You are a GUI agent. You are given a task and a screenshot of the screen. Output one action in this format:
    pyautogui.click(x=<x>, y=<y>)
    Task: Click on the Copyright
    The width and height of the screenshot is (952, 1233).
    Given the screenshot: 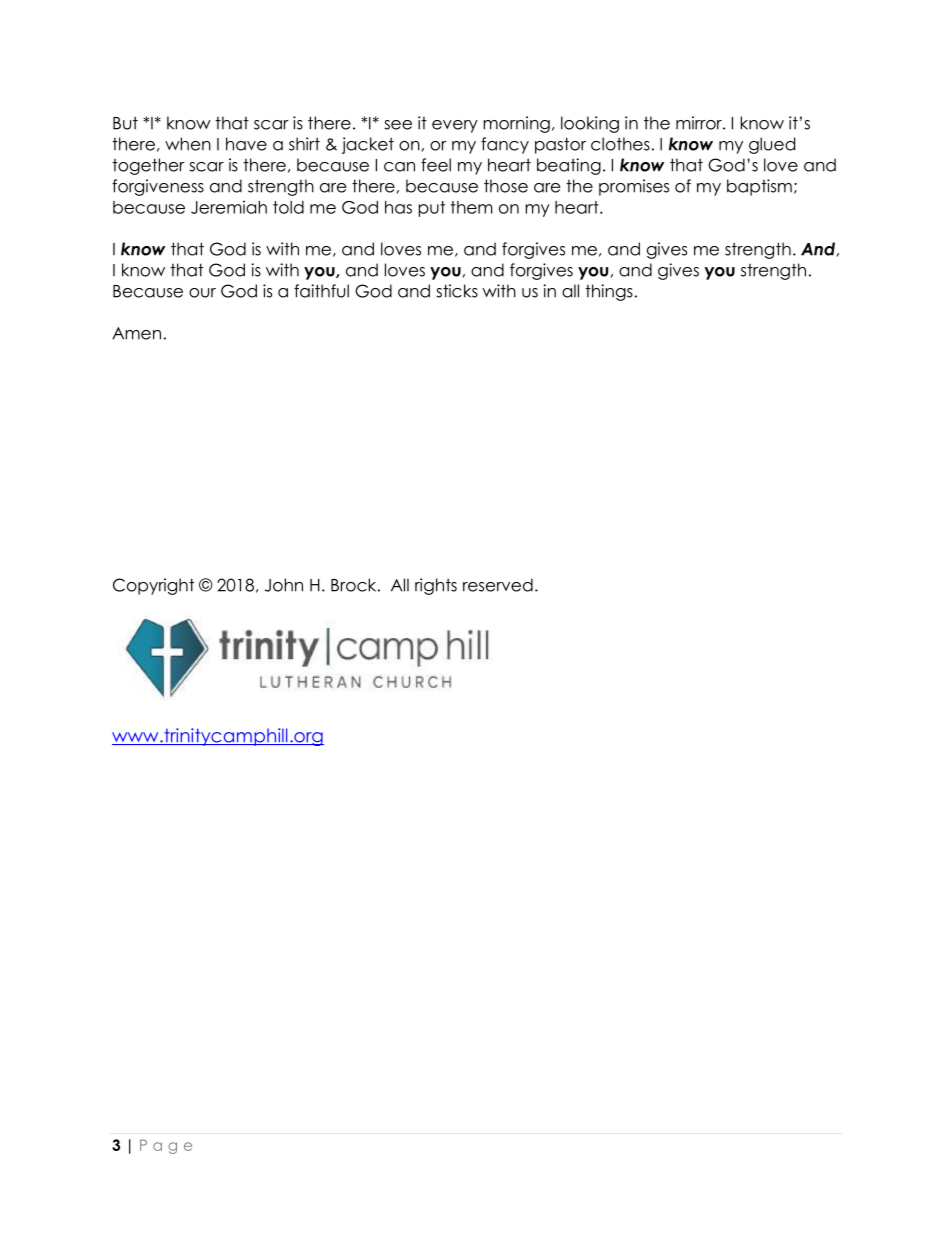 What is the action you would take?
    pyautogui.click(x=153, y=586)
